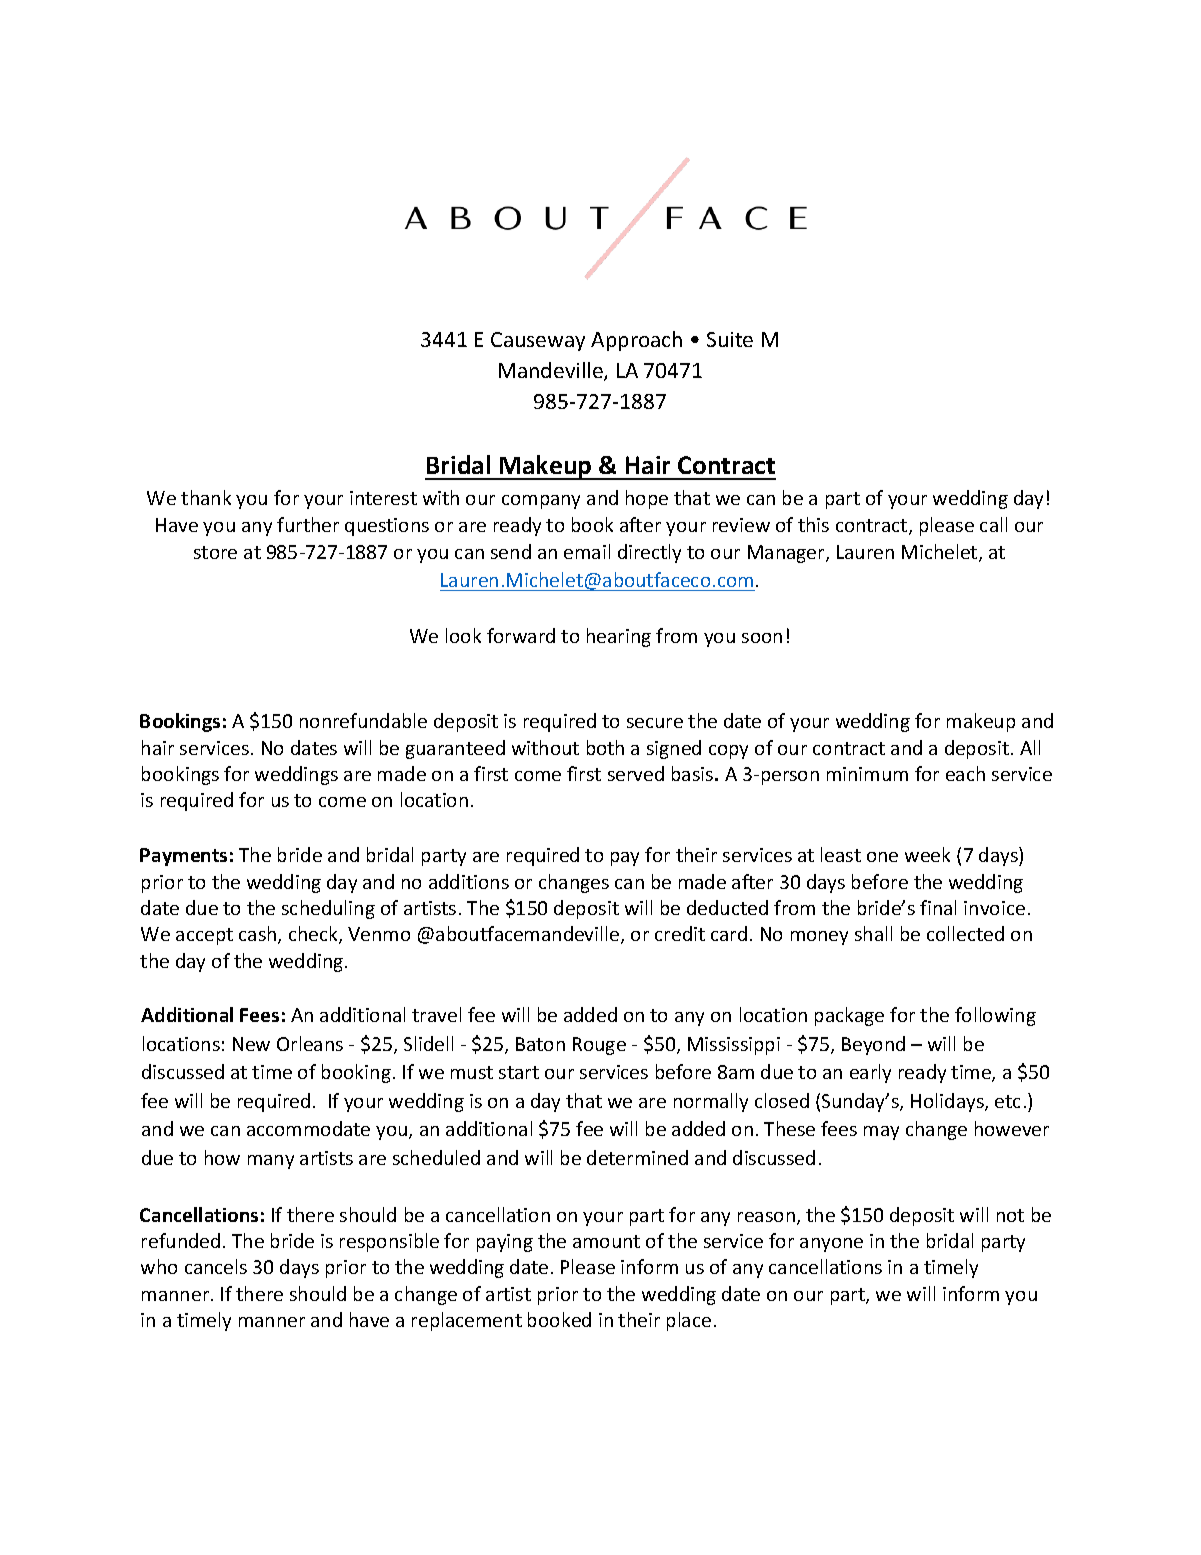  What do you see at coordinates (873, 933) in the page?
I see `shall` at bounding box center [873, 933].
